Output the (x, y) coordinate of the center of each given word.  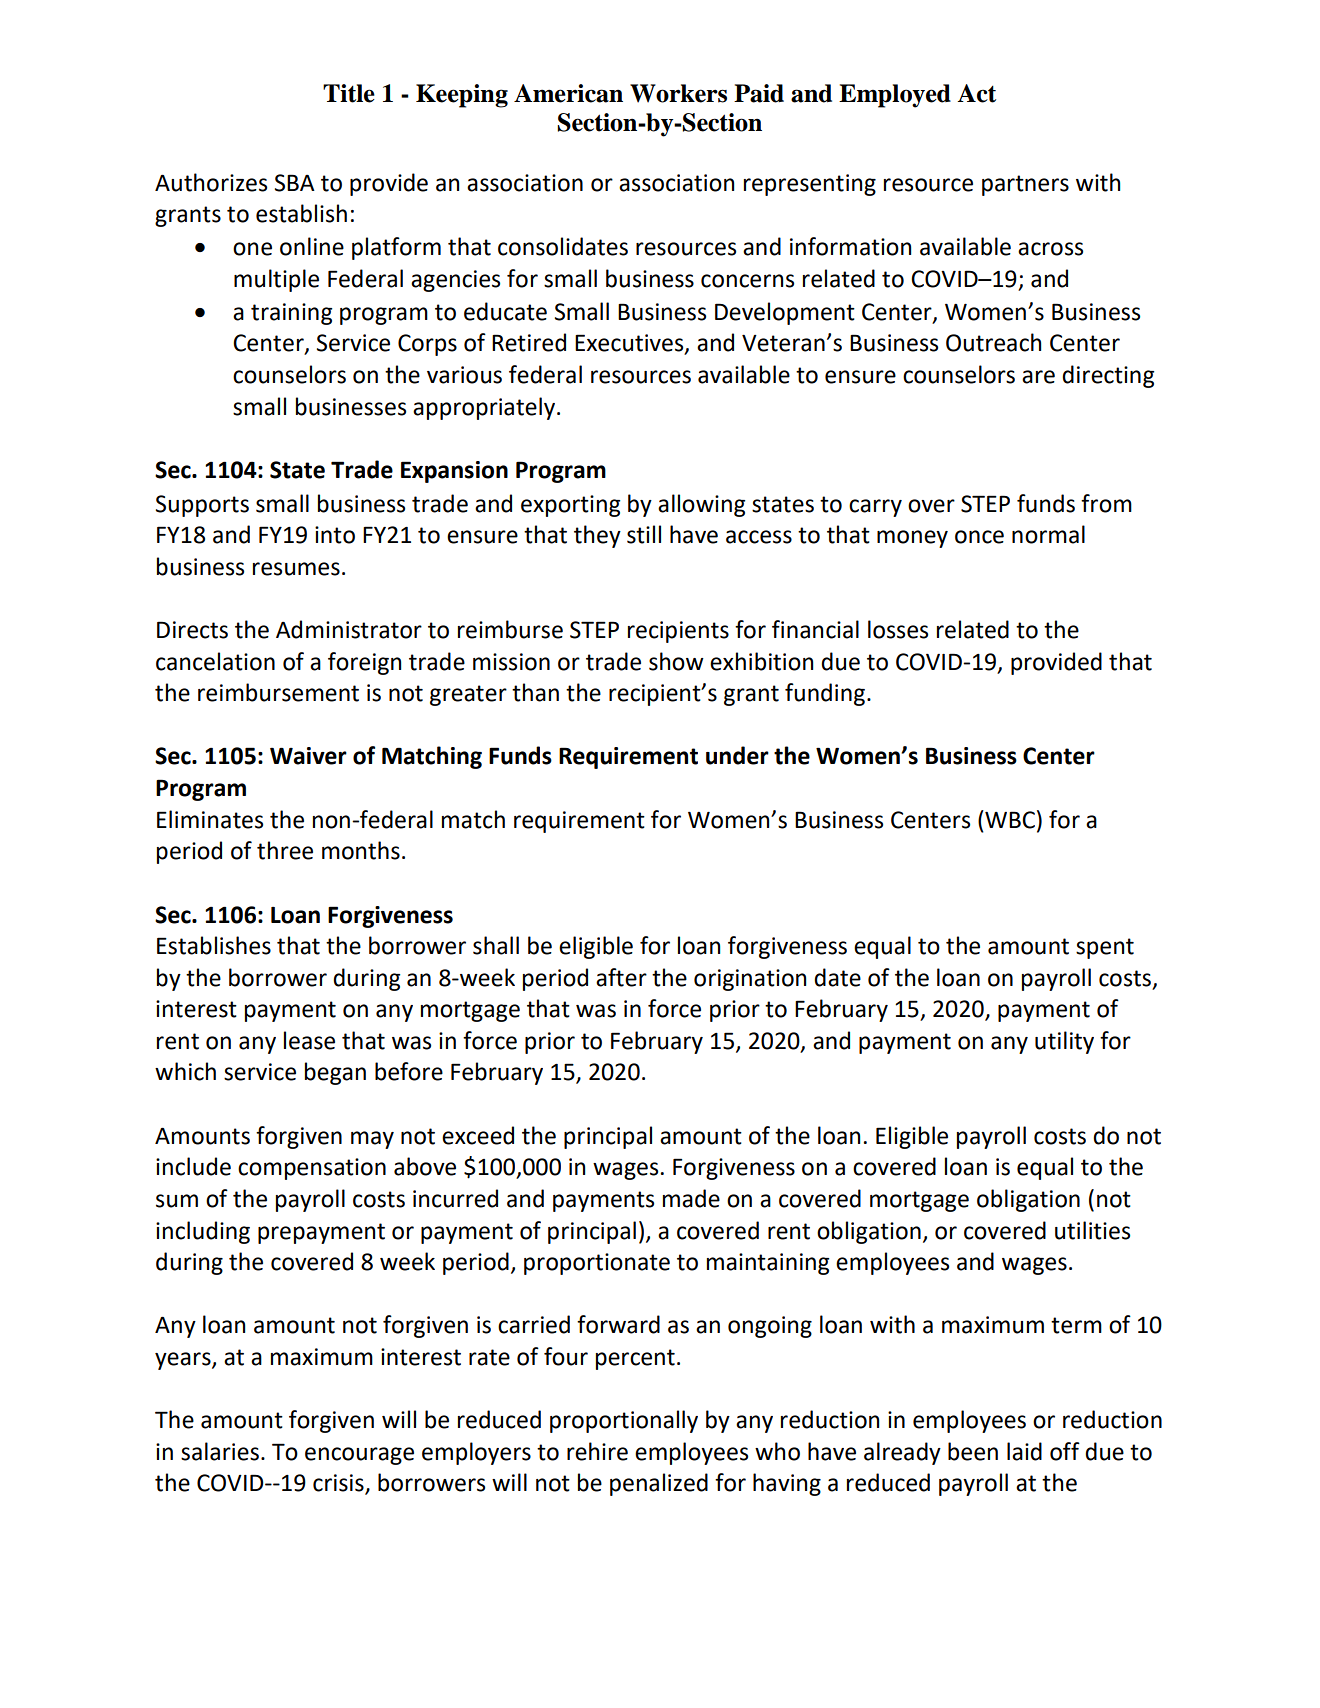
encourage (359, 1456)
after (621, 977)
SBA (295, 183)
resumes (296, 569)
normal (1048, 534)
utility (1064, 1042)
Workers (678, 93)
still (644, 534)
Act (976, 93)
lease (309, 1040)
